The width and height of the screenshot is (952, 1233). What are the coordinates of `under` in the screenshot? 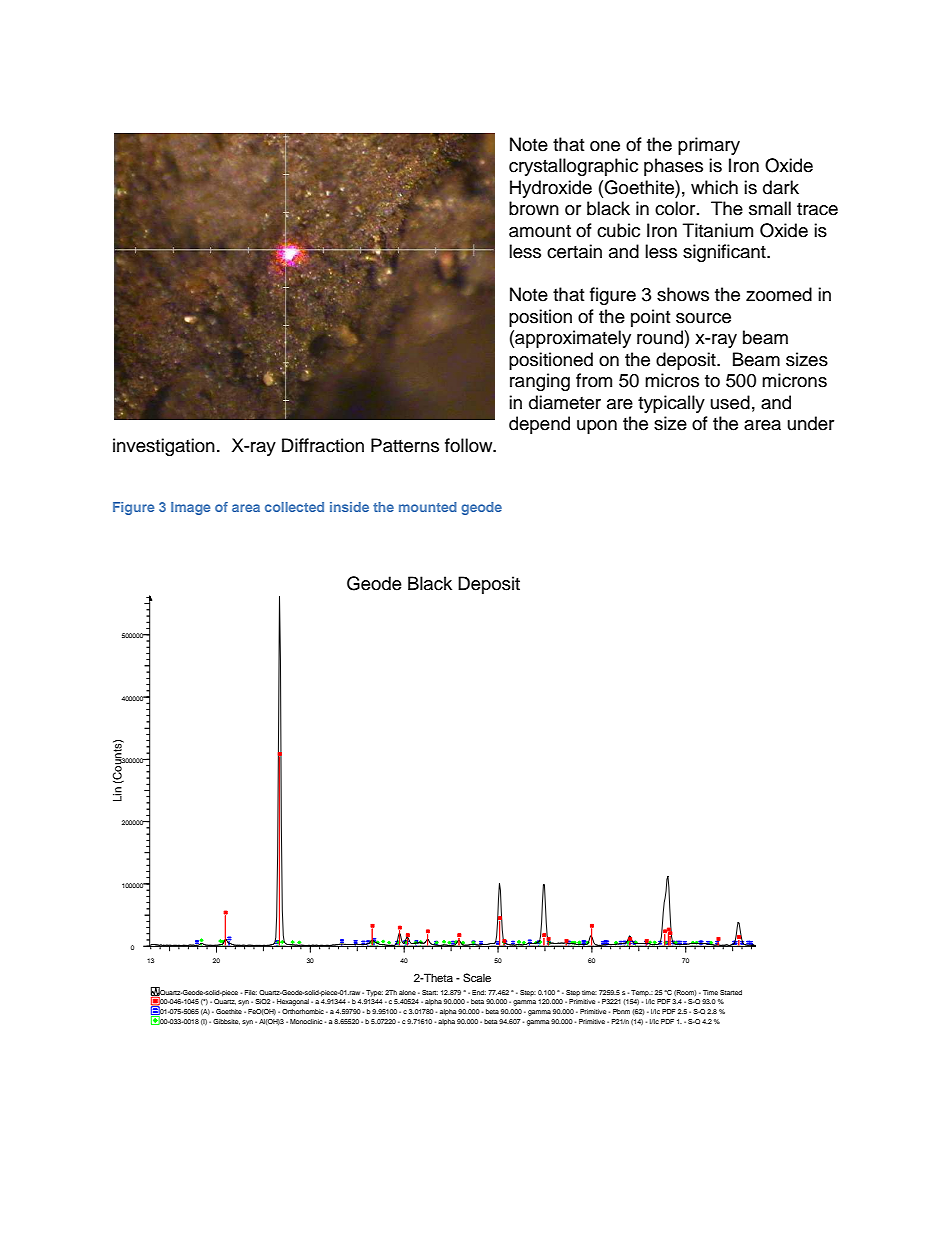 It's located at (811, 423).
